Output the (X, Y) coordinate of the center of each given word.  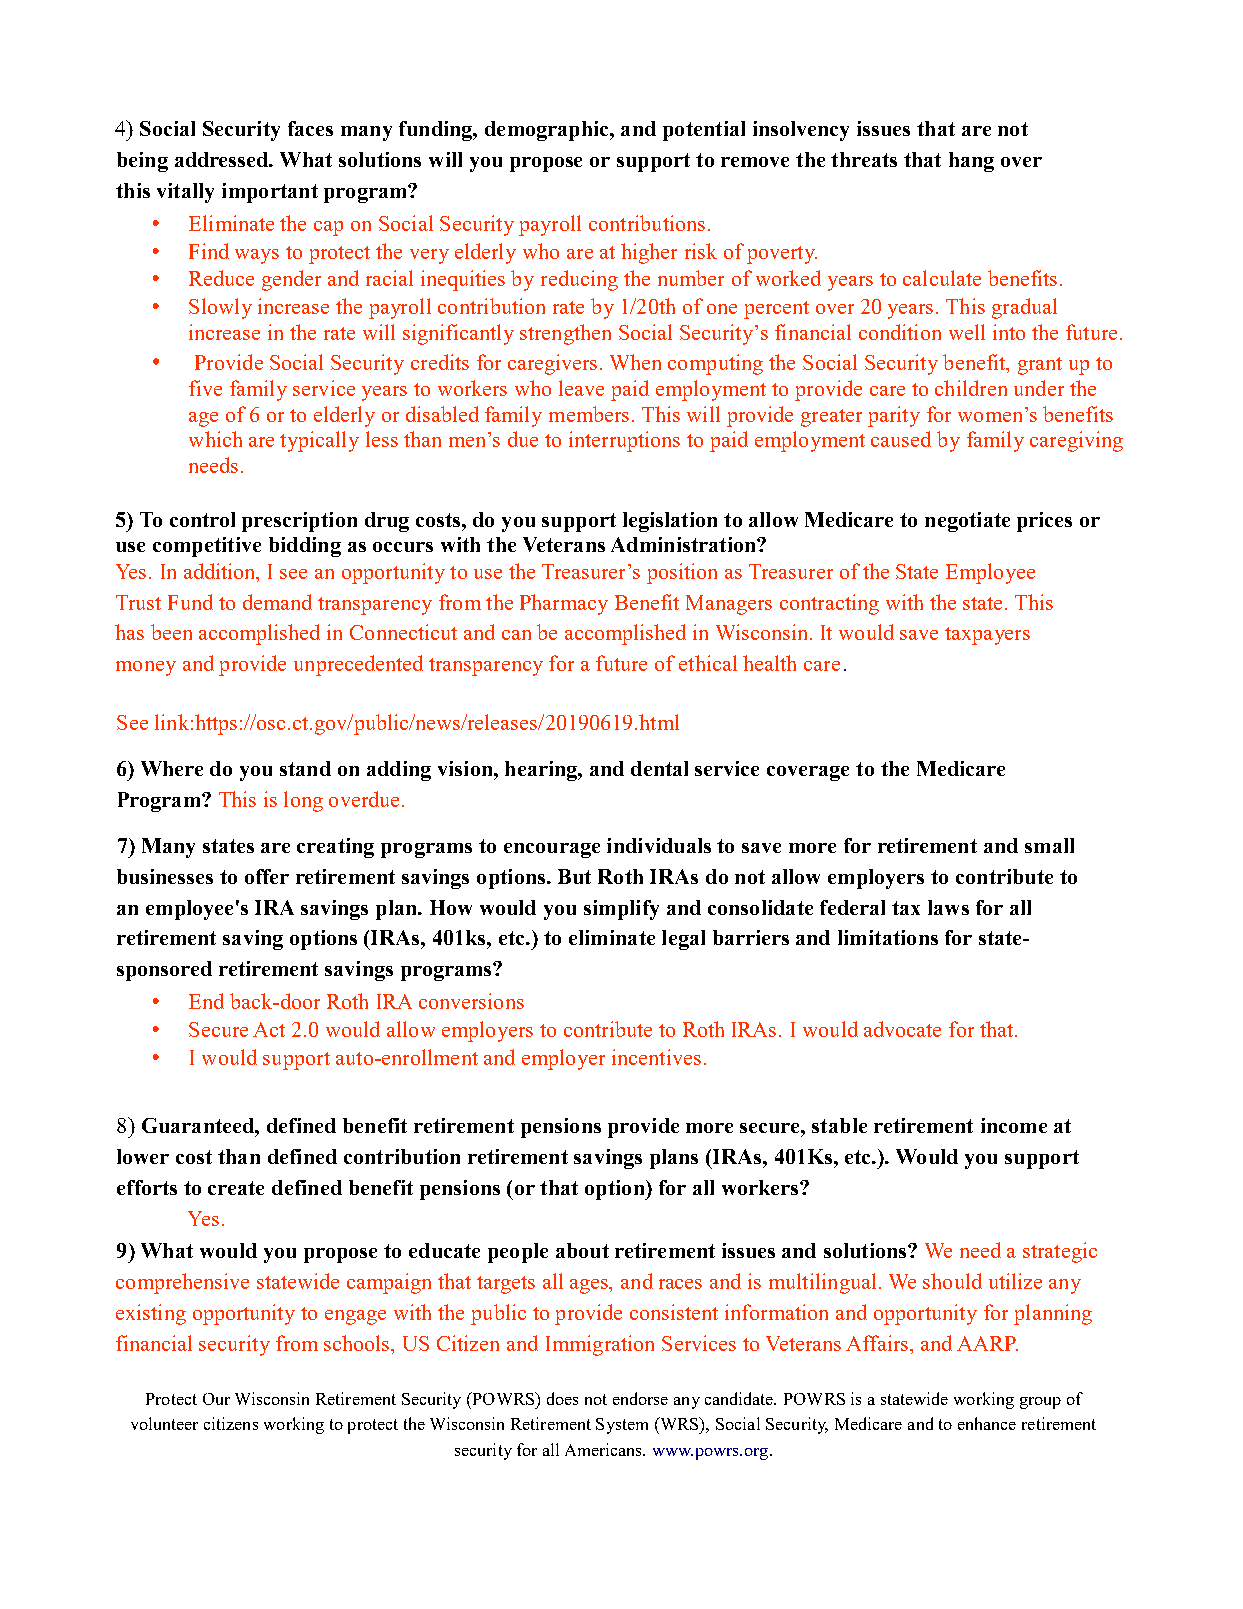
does (562, 1398)
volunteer (164, 1423)
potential (704, 131)
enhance (987, 1423)
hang (971, 162)
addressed (223, 159)
